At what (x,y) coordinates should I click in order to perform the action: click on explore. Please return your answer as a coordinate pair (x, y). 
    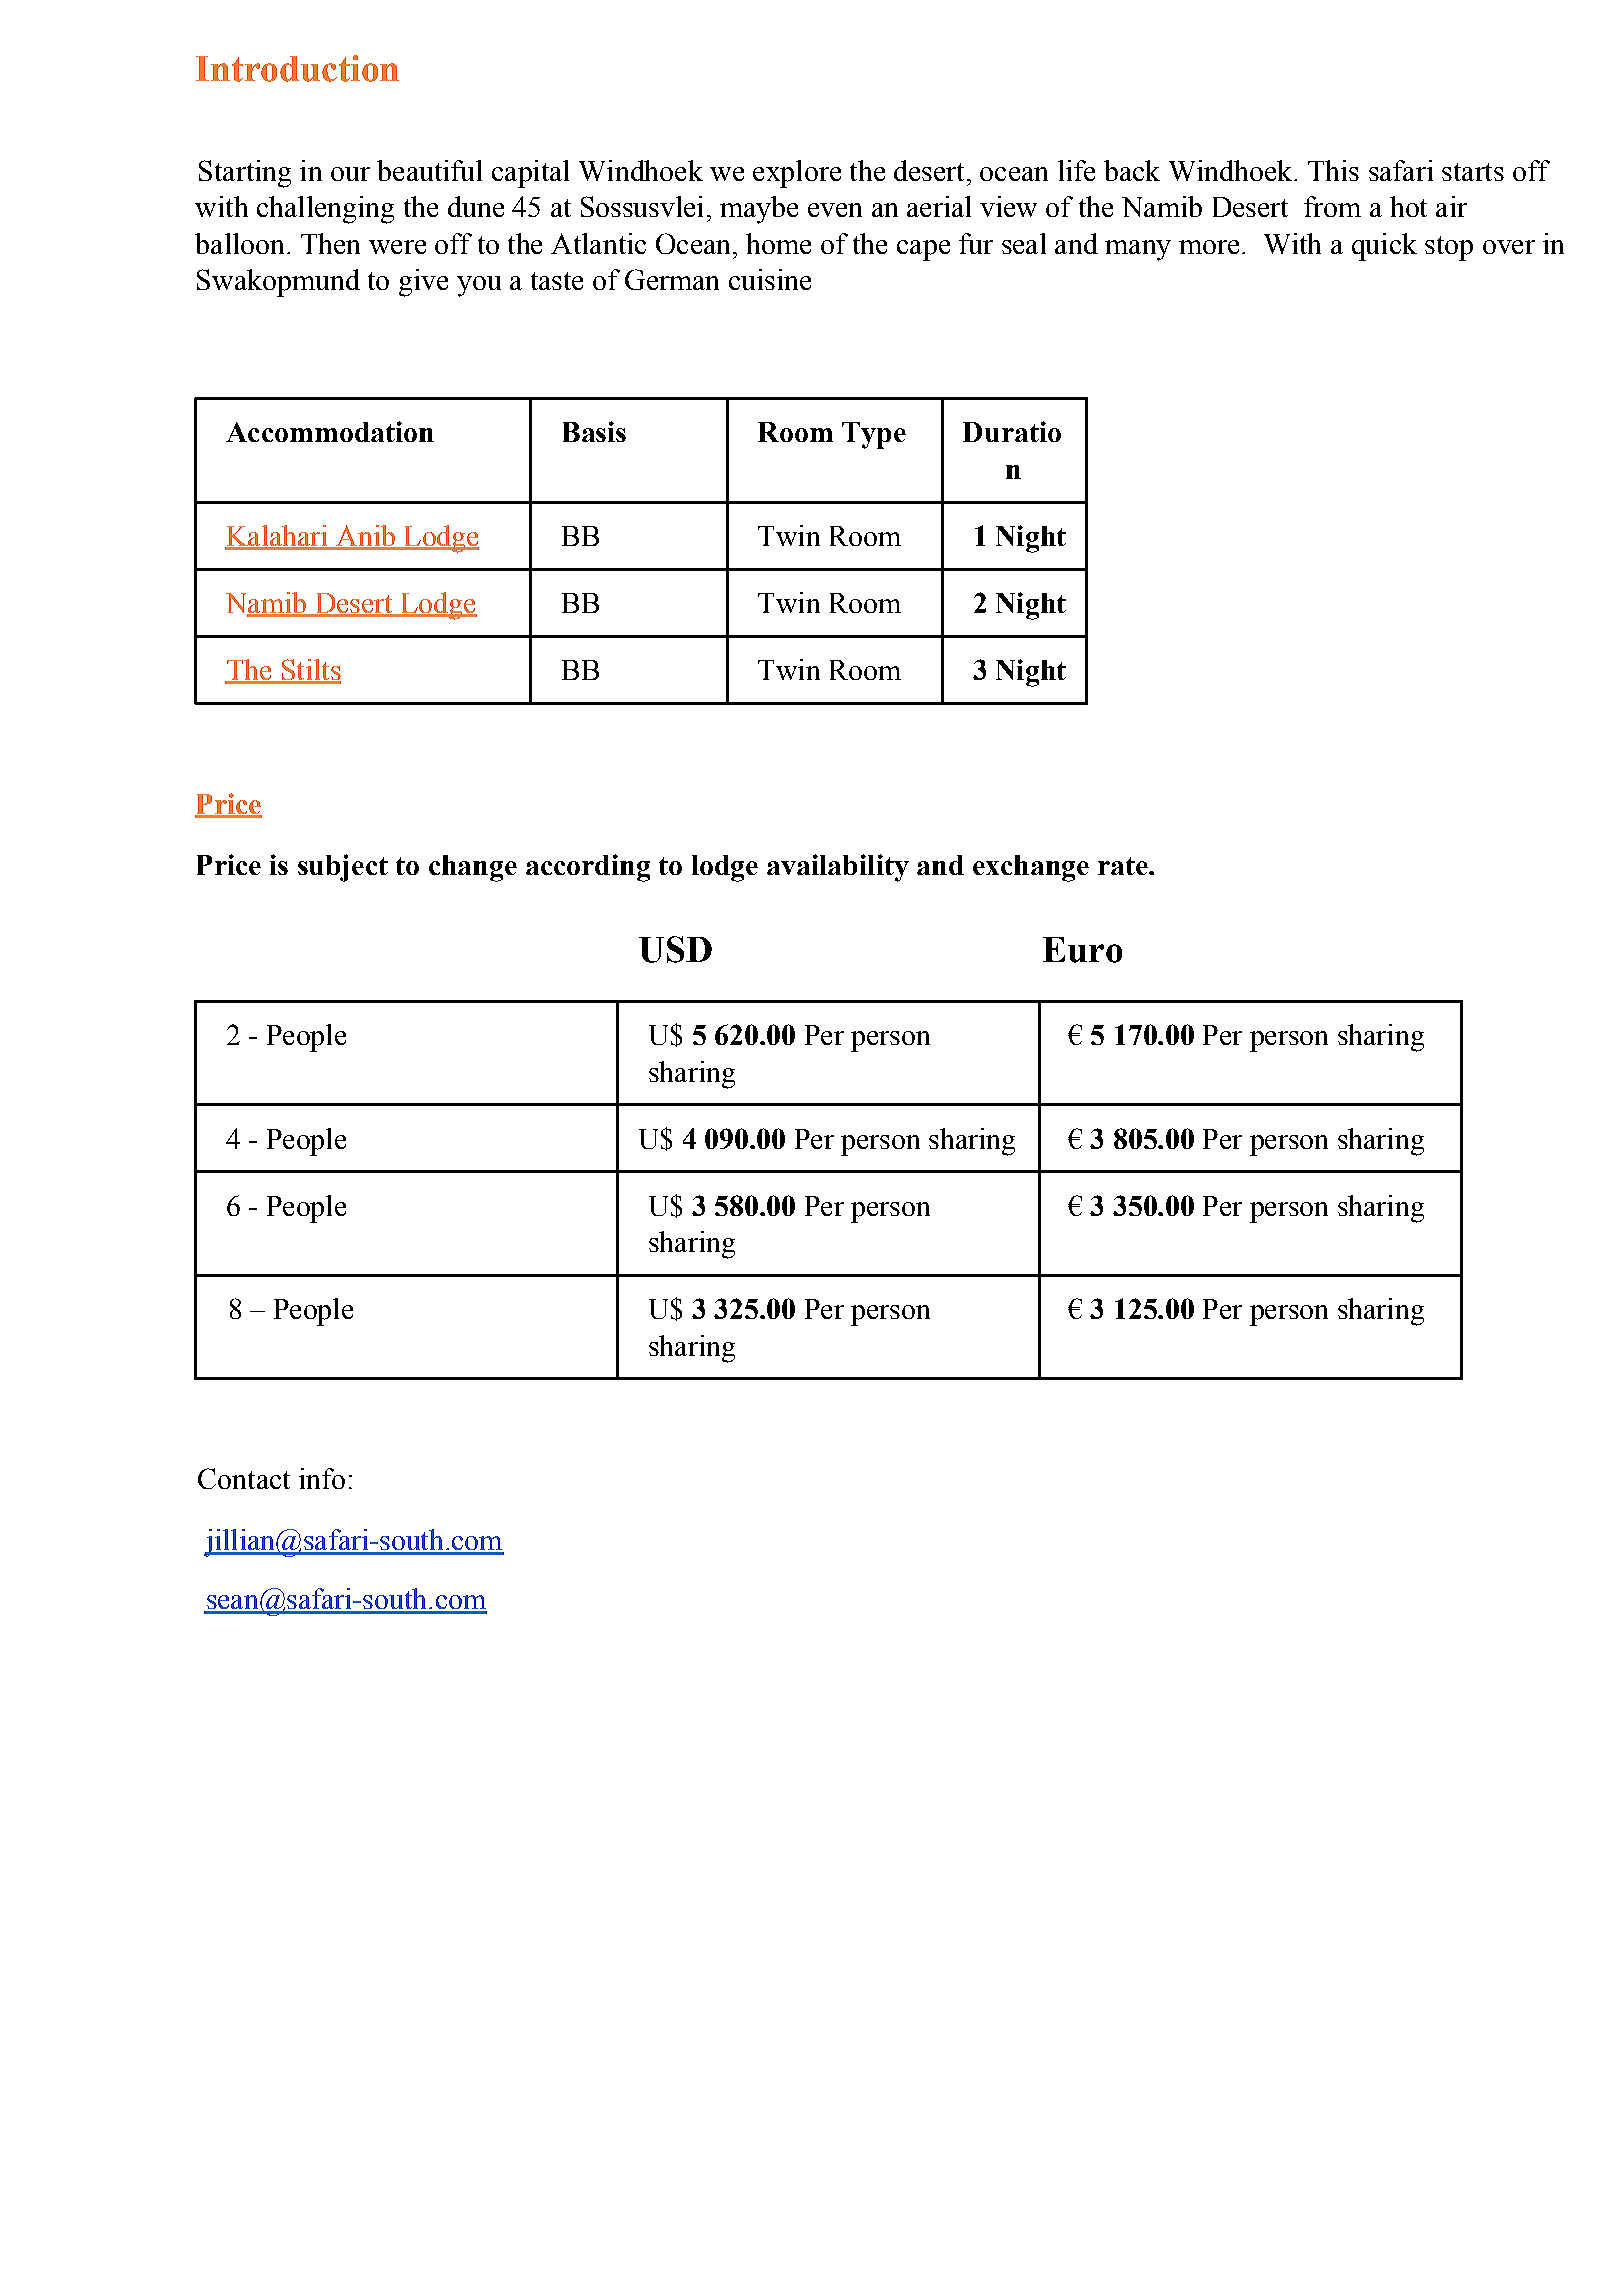
    Looking at the image, I should click on (797, 174).
